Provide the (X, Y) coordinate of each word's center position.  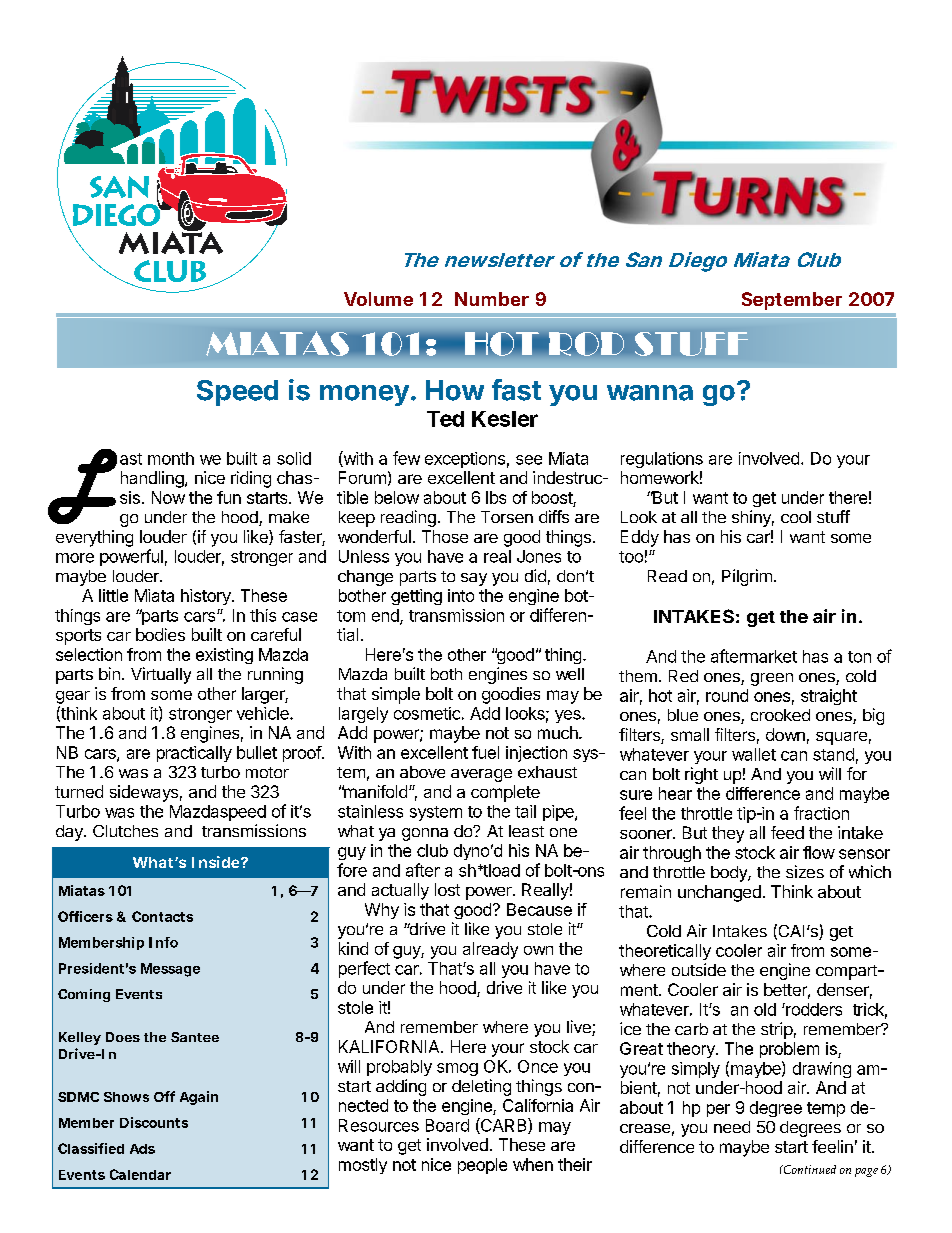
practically (194, 754)
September (792, 301)
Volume (378, 299)
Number (492, 299)
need (732, 1127)
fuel (485, 752)
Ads (142, 1149)
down (785, 734)
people (482, 1166)
